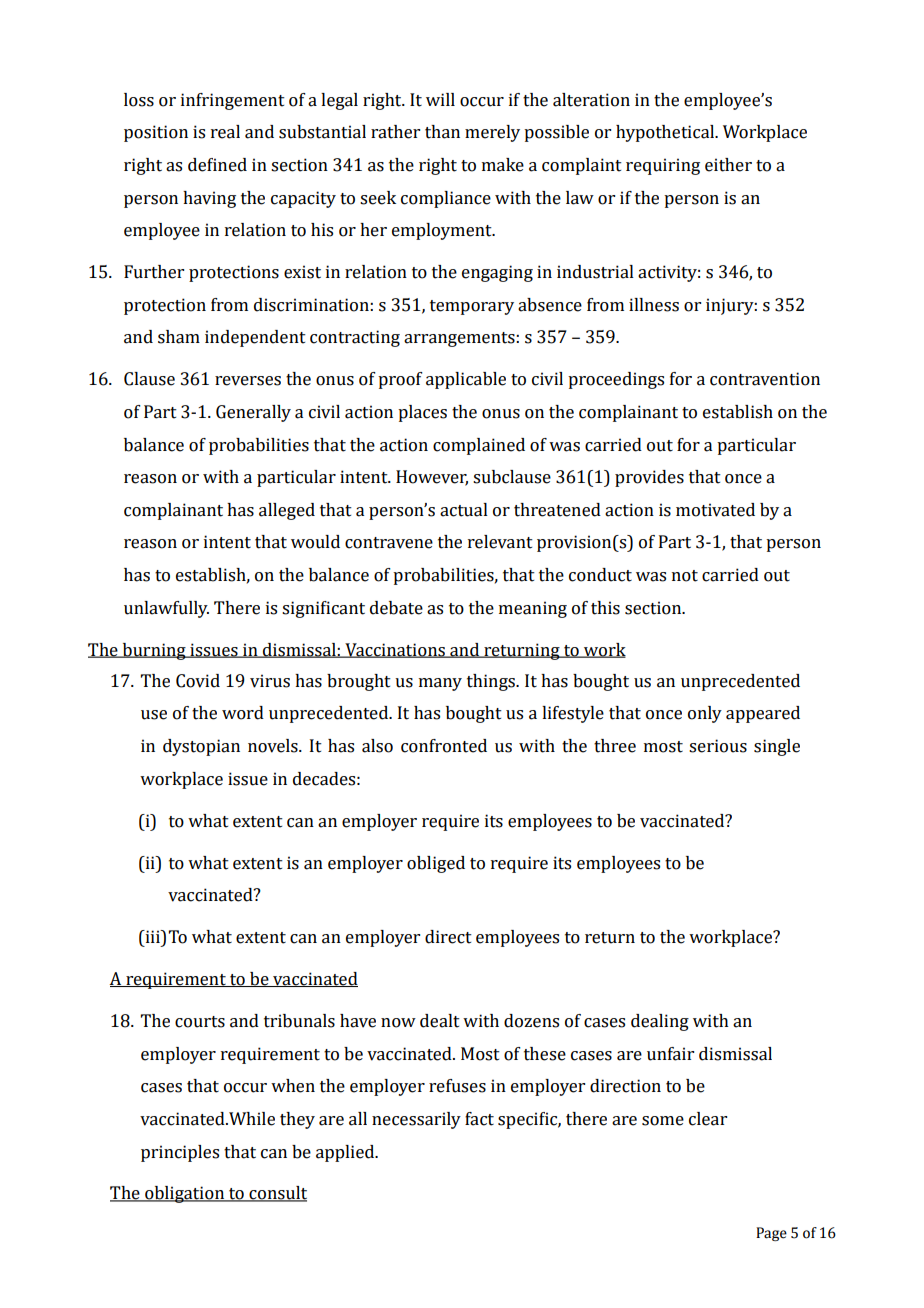 This screenshot has width=924, height=1308. Describe the element at coordinates (666, 133) in the screenshot. I see `hypothetical` at that location.
